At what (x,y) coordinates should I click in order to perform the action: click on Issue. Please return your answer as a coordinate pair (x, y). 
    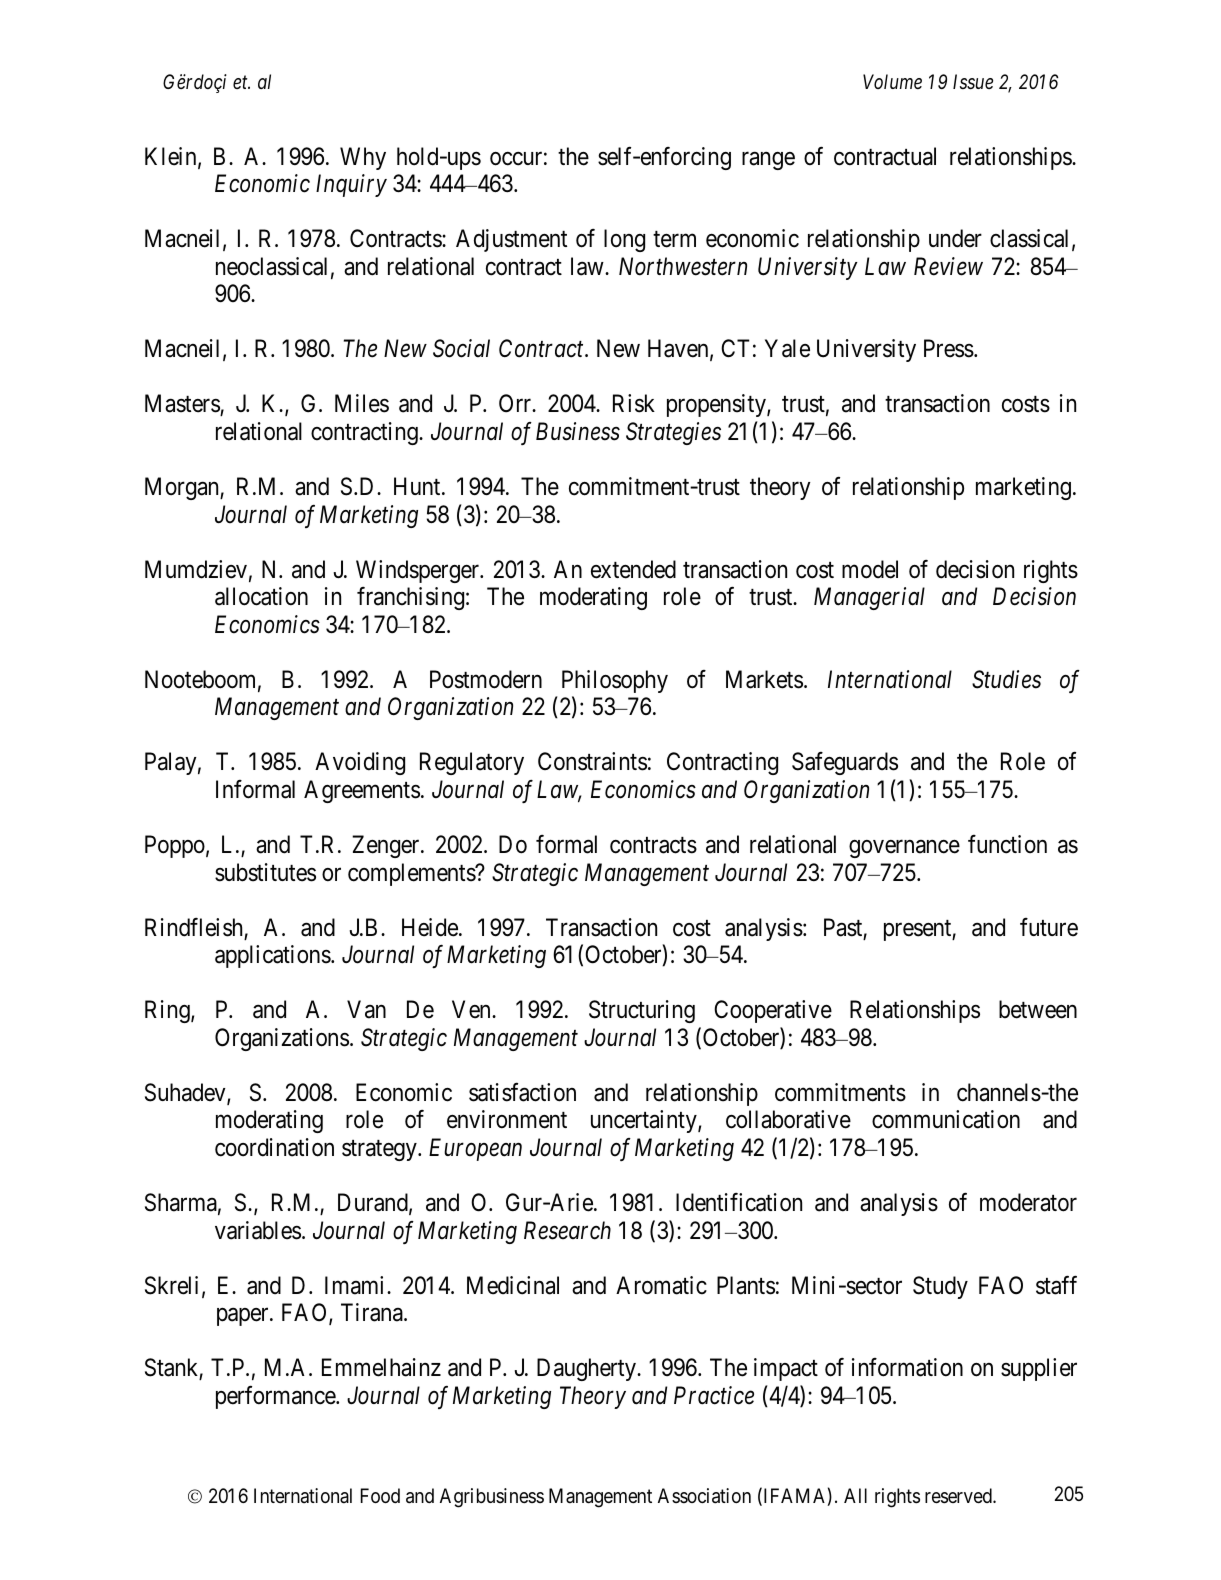
    Looking at the image, I should click on (973, 82).
